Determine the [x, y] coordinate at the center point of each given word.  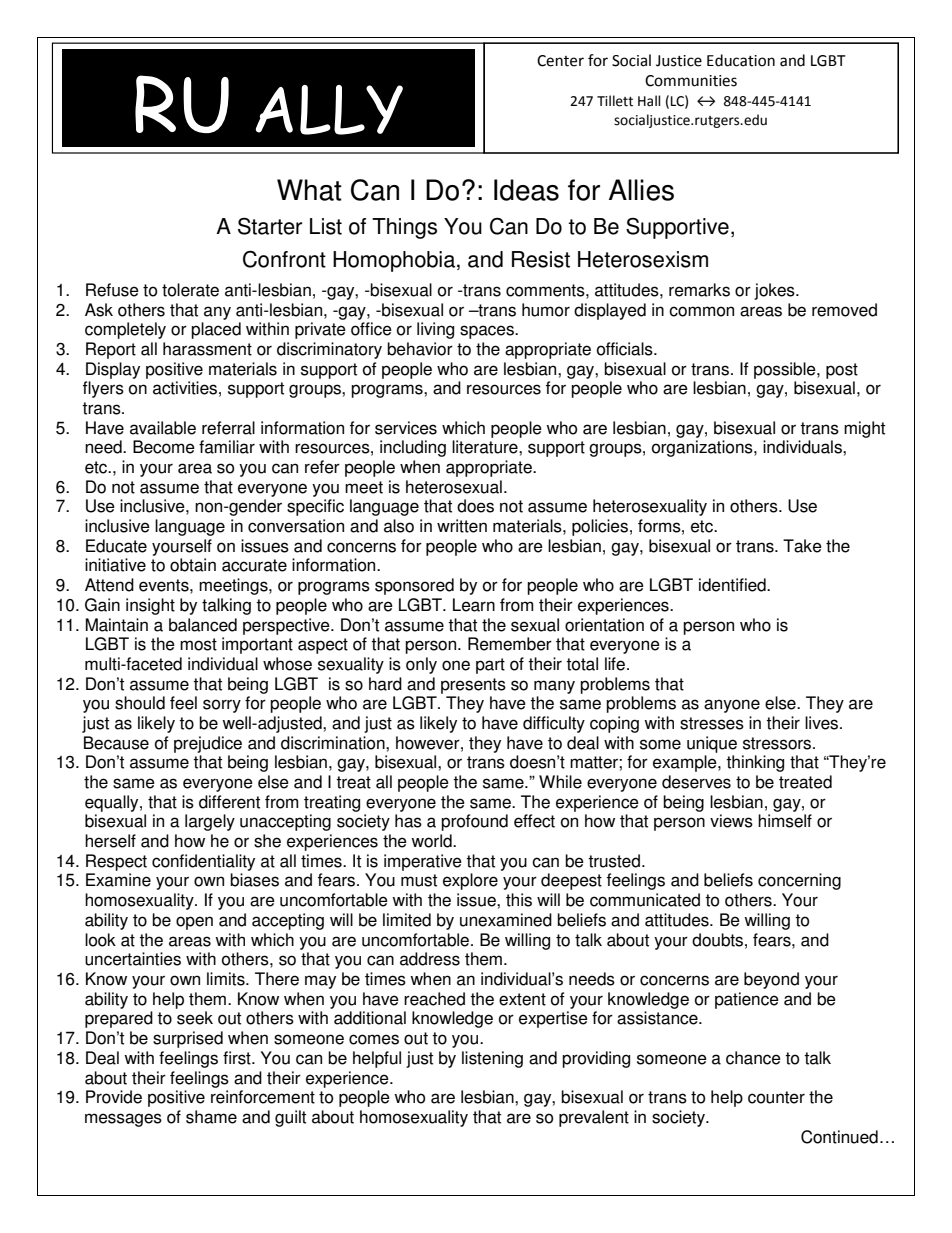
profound [474, 822]
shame [211, 1117]
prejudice [208, 744]
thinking [755, 763]
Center [560, 61]
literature [486, 447]
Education [741, 60]
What [309, 190]
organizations [703, 448]
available [163, 428]
